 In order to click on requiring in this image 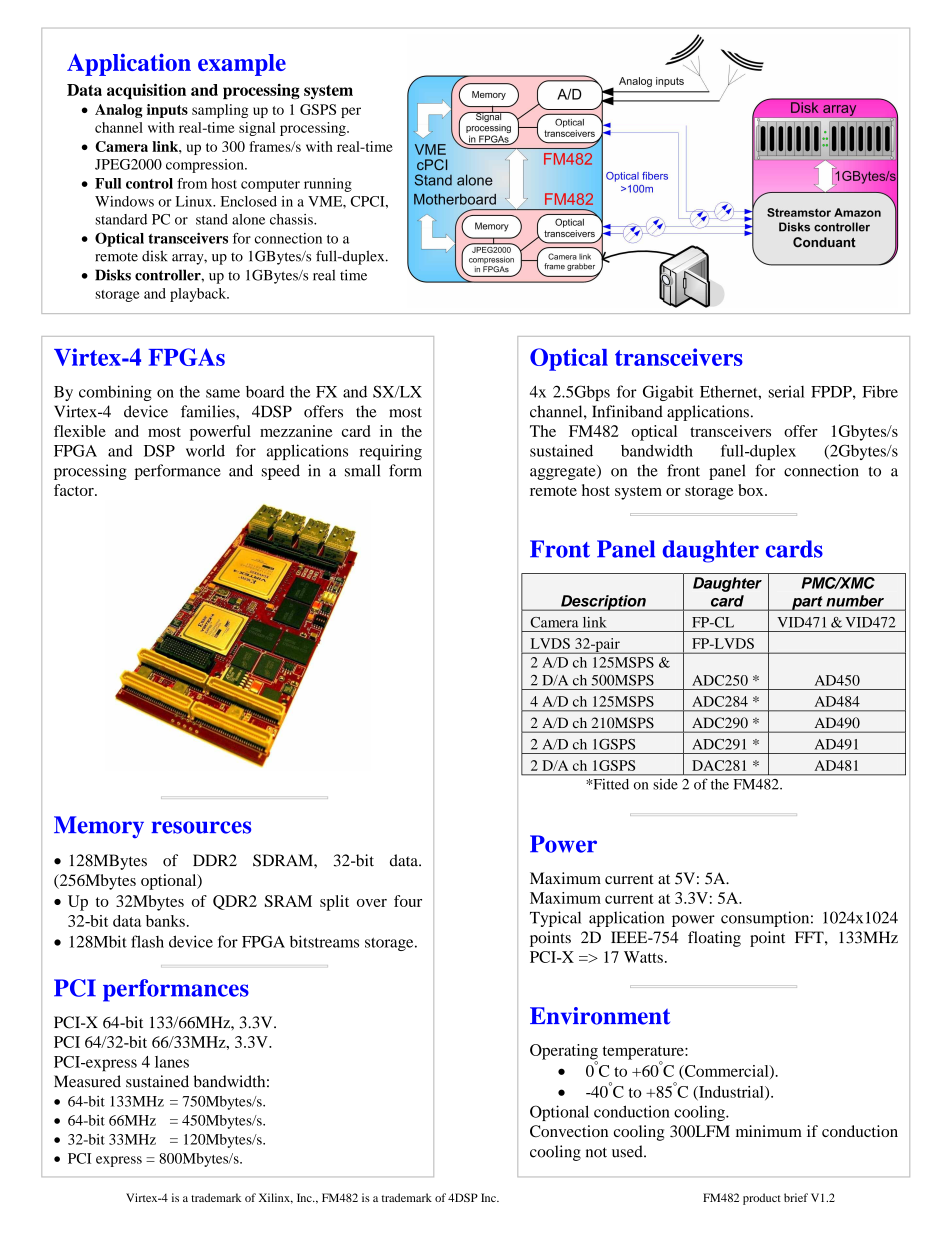, I will do `click(391, 452)`.
